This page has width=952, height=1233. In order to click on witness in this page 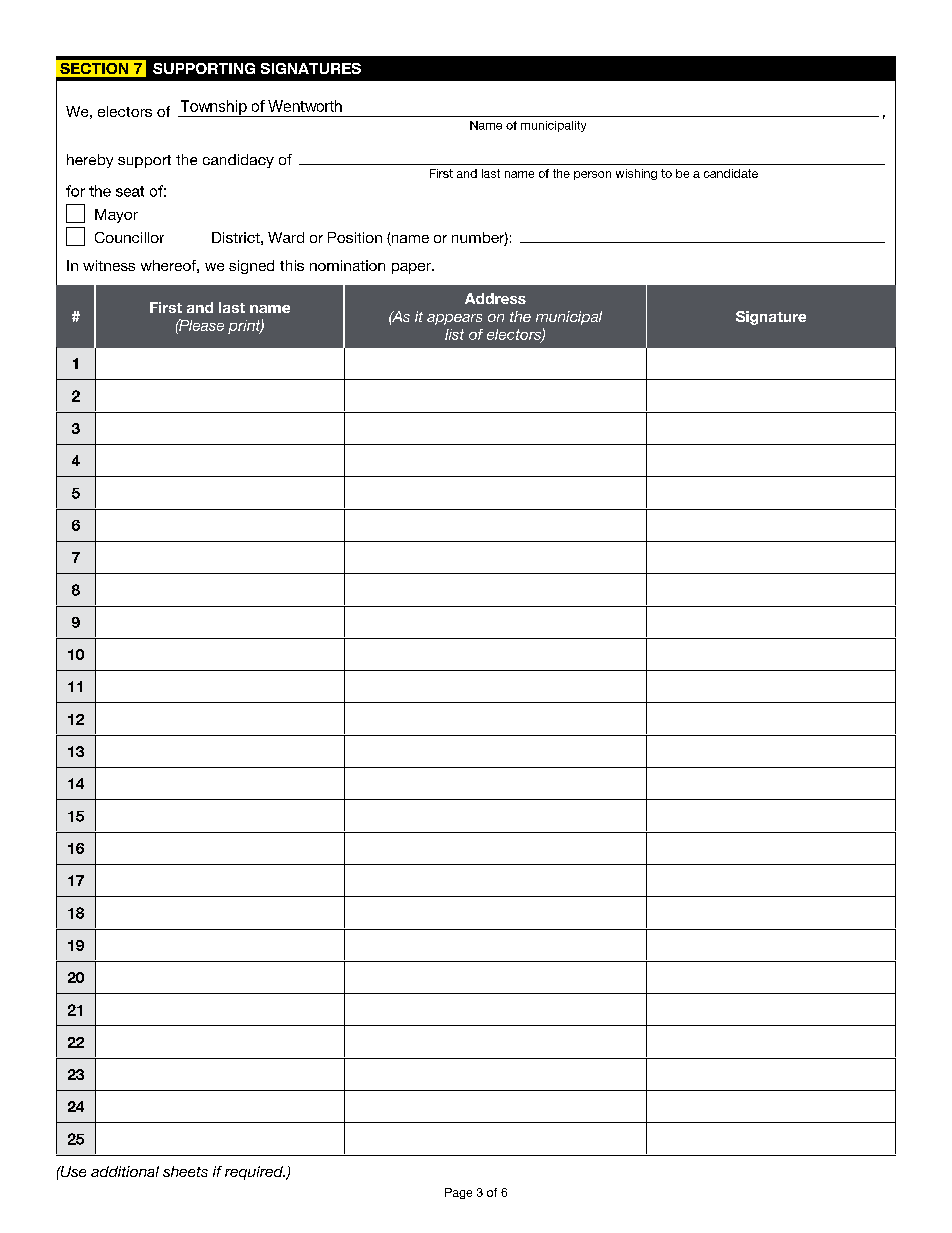, I will do `click(109, 265)`.
